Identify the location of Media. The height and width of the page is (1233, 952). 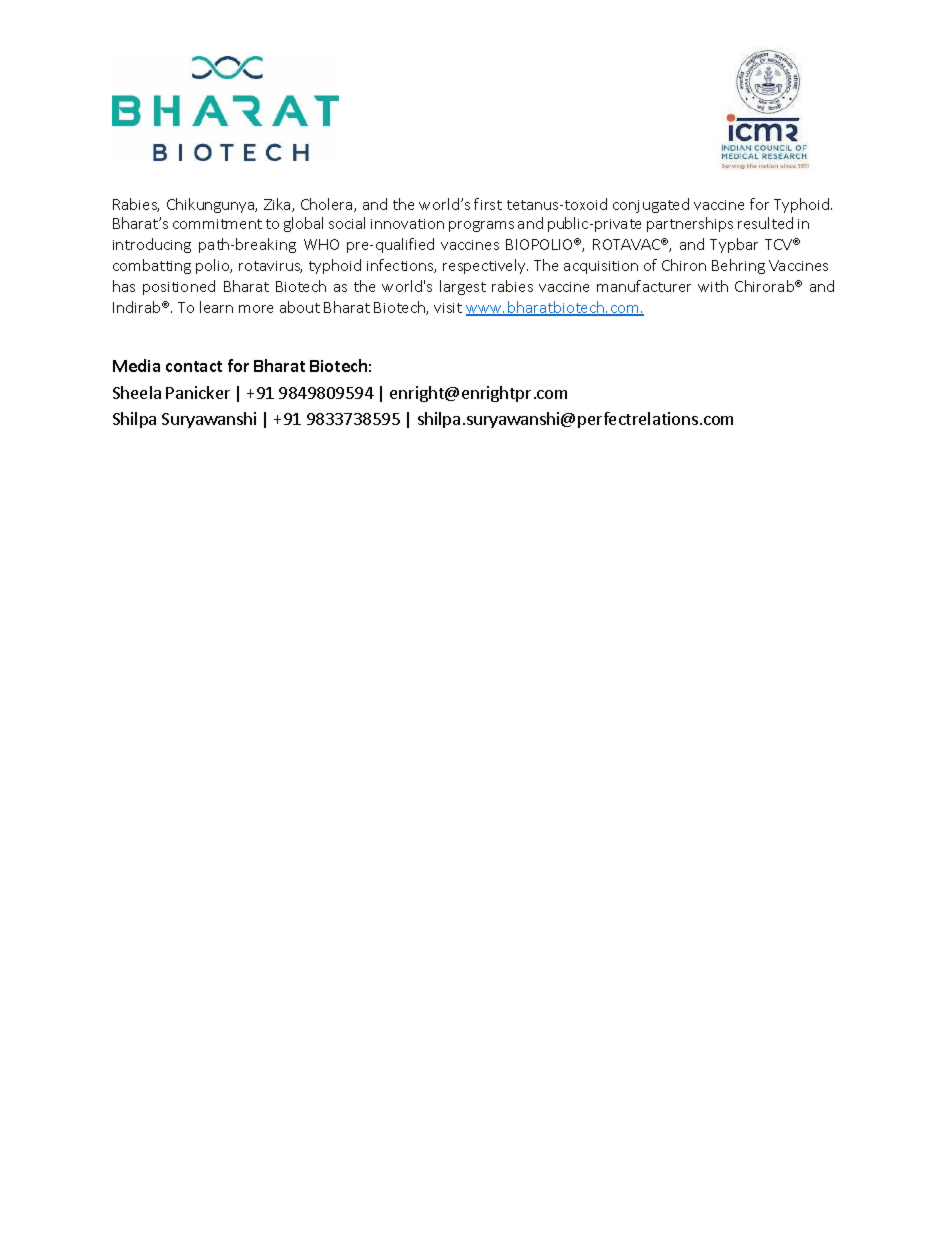
(136, 365).
